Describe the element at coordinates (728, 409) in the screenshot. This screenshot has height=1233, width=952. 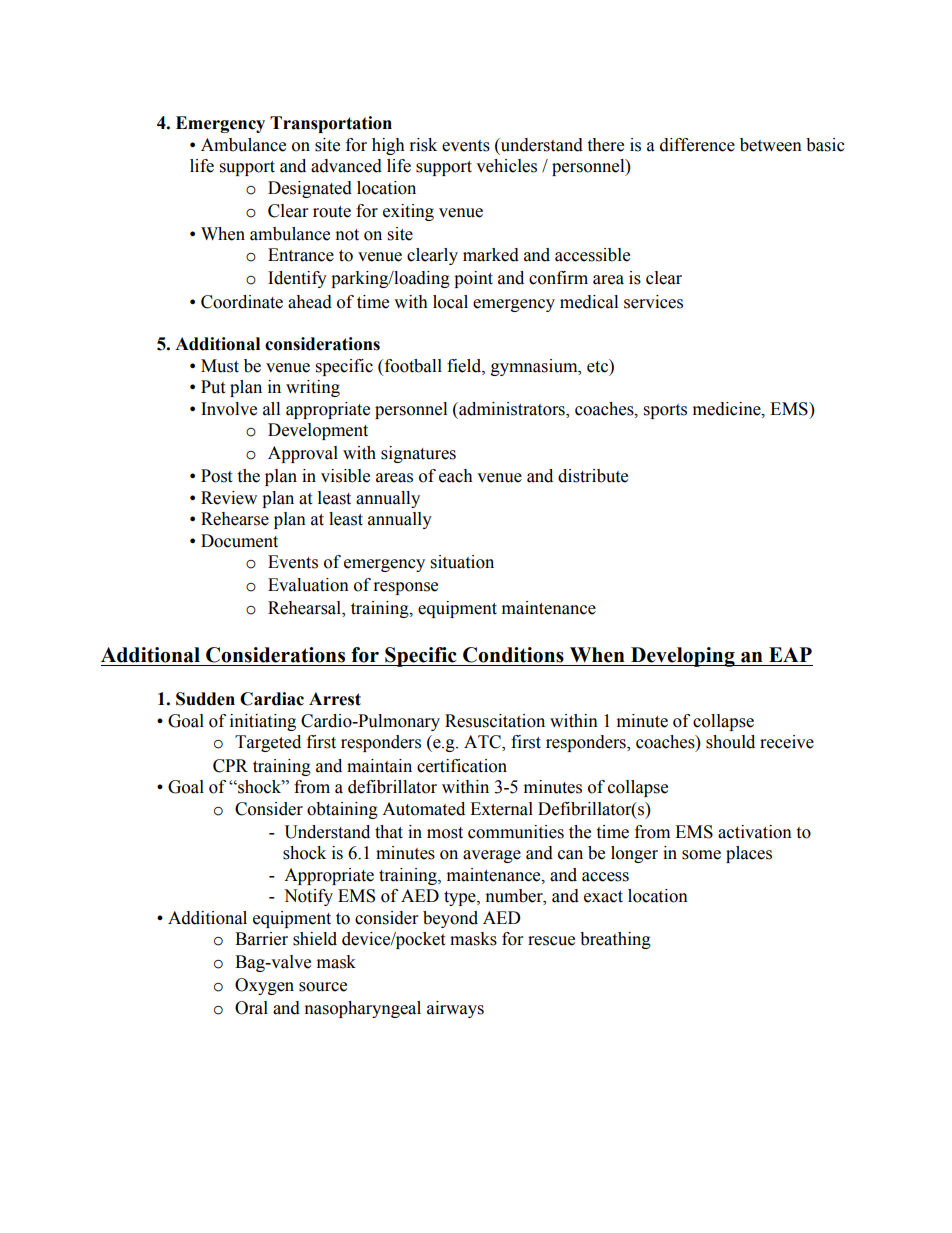
I see `medicine` at that location.
